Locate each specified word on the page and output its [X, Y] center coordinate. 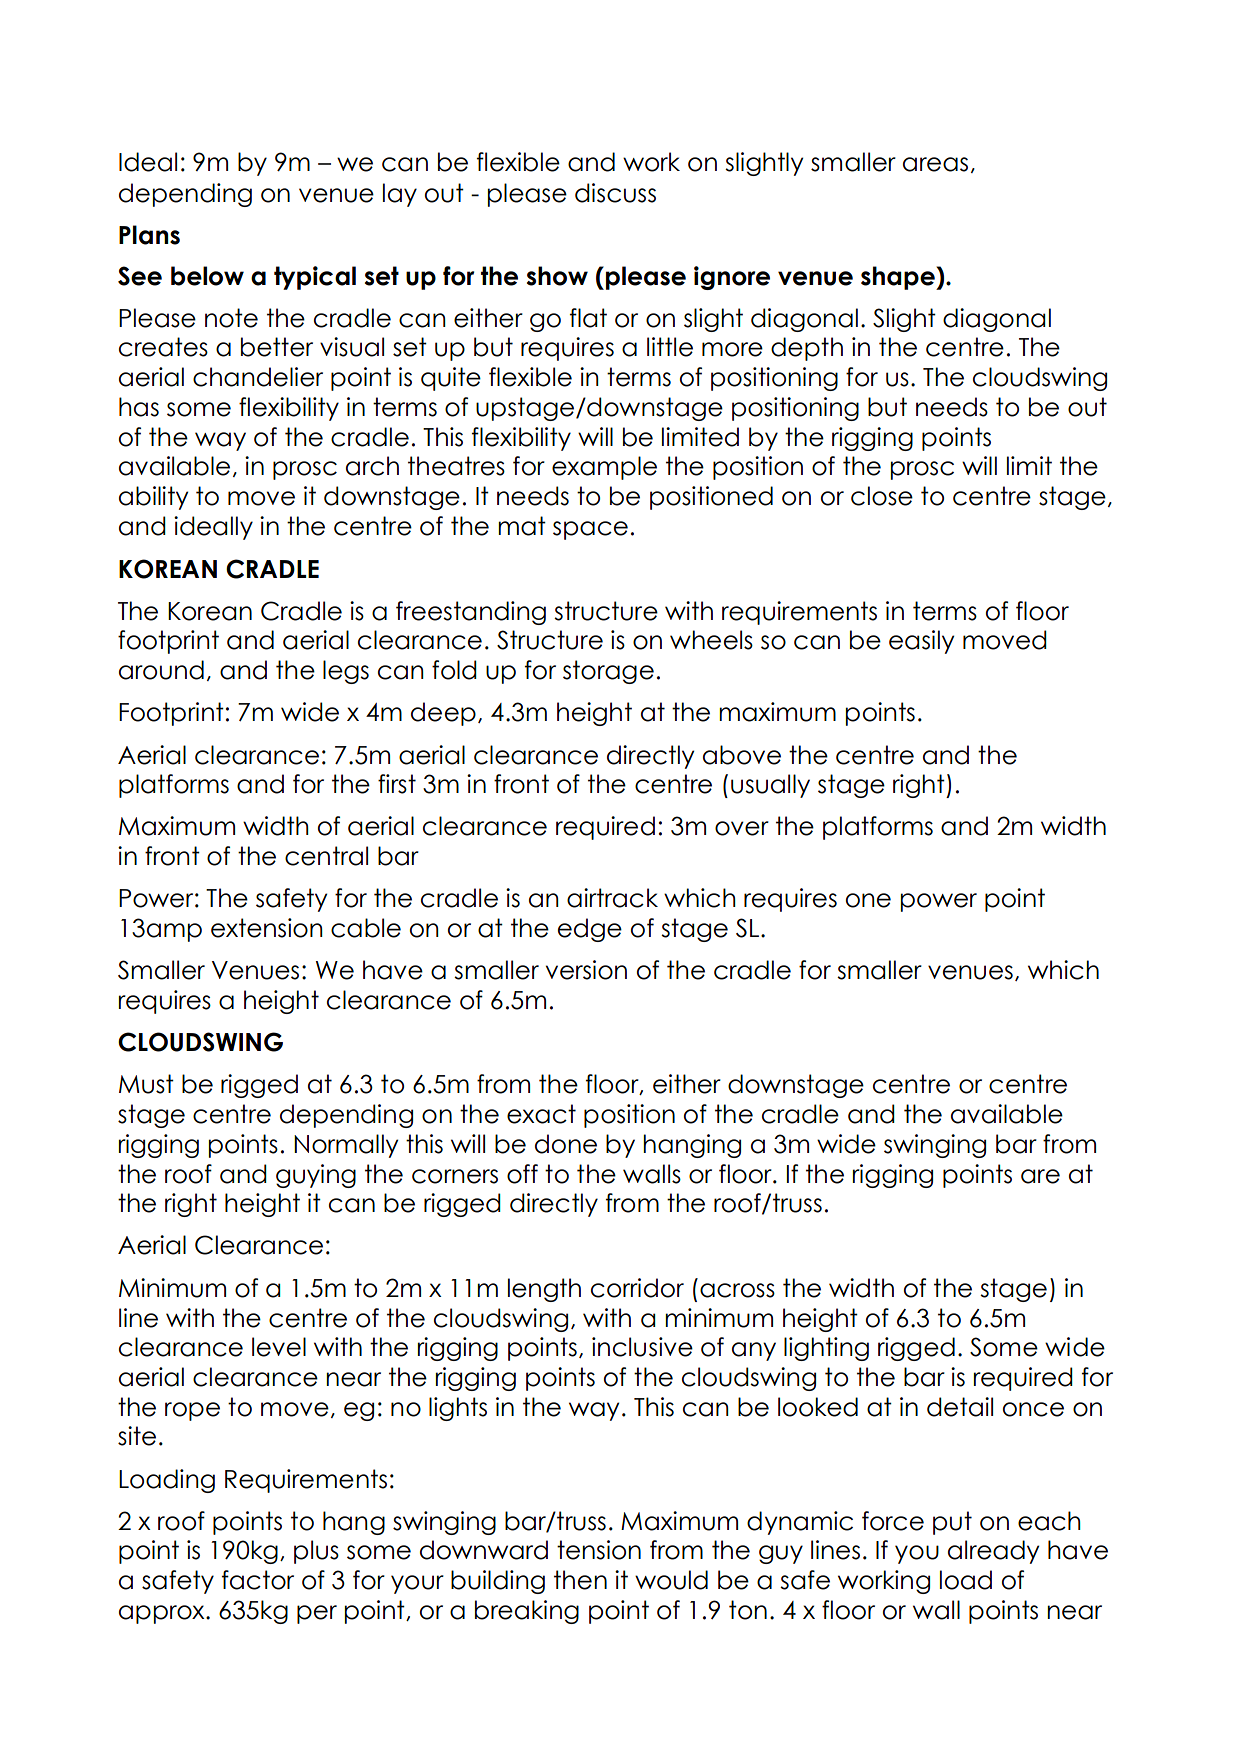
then [580, 1580]
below [207, 276]
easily [921, 642]
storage [608, 672]
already [993, 1552]
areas [935, 164]
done [566, 1144]
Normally [346, 1146]
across [737, 1290]
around [161, 670]
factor [258, 1580]
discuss [615, 193]
